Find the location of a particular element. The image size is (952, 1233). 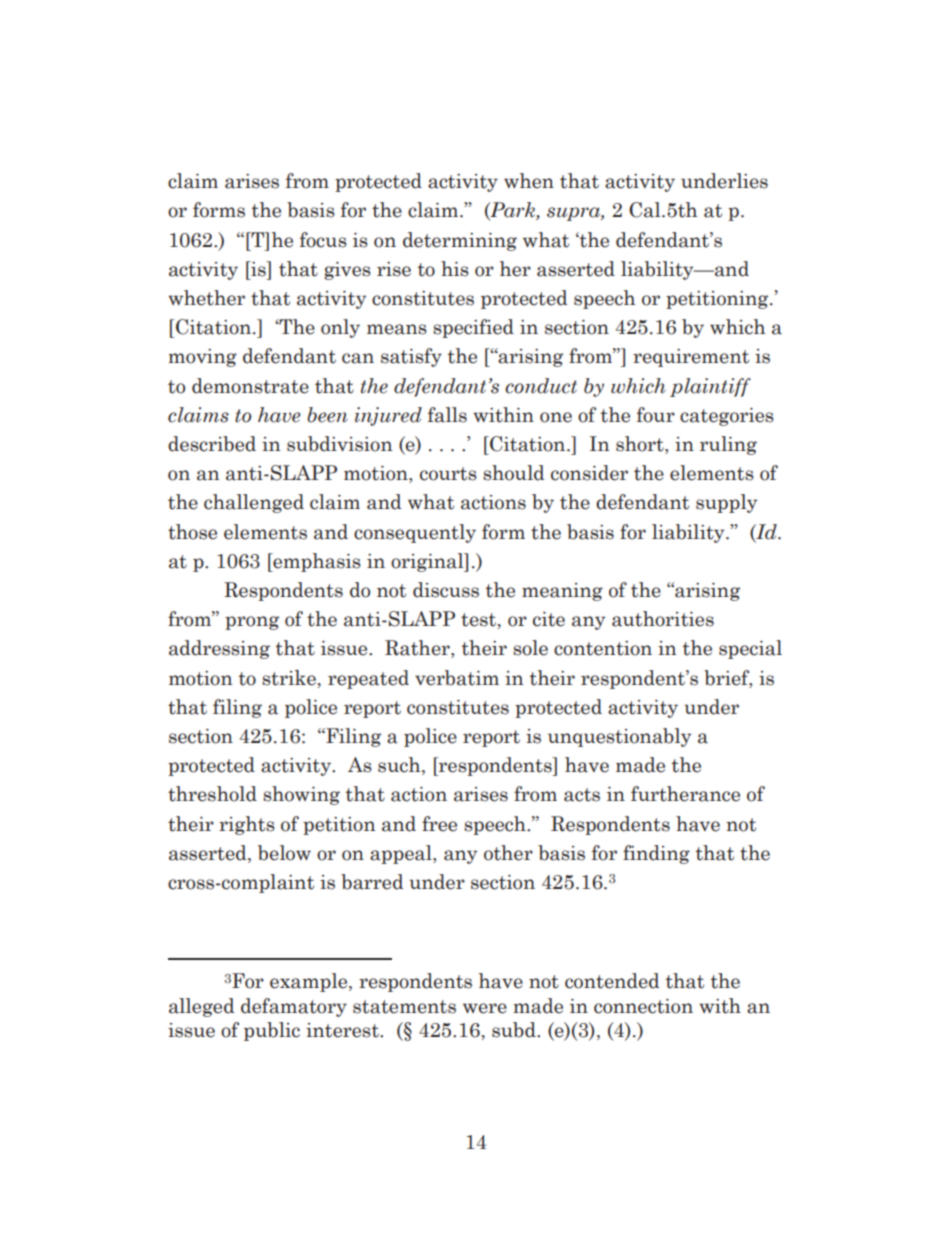

free is located at coordinates (439, 824).
